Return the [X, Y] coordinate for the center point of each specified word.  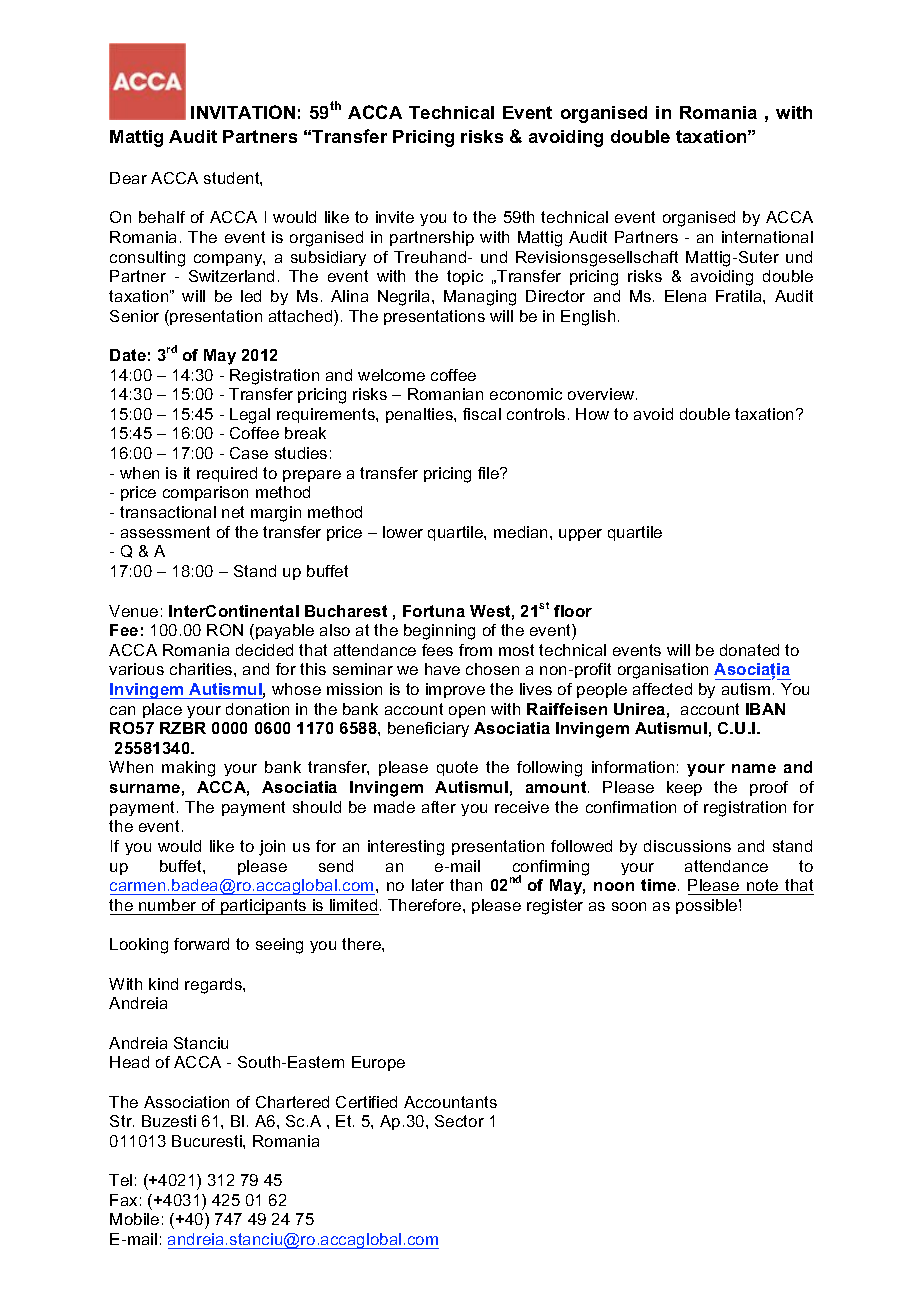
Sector [459, 1121]
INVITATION [243, 112]
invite [395, 217]
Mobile [134, 1219]
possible [708, 906]
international [767, 237]
